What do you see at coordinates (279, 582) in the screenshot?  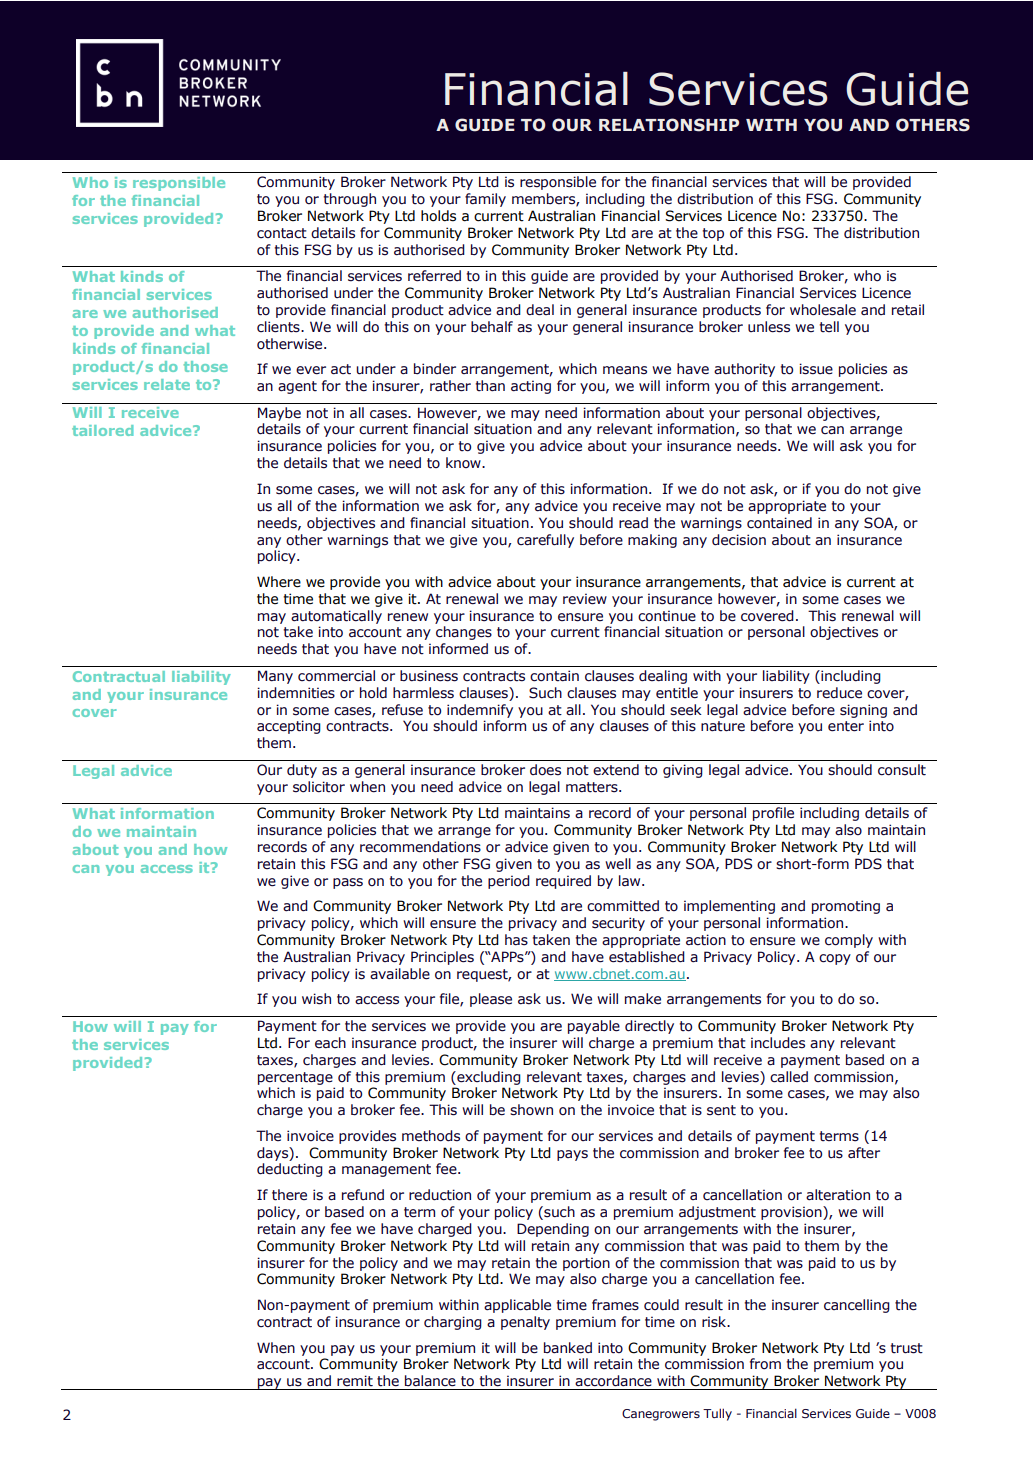 I see `Where` at bounding box center [279, 582].
